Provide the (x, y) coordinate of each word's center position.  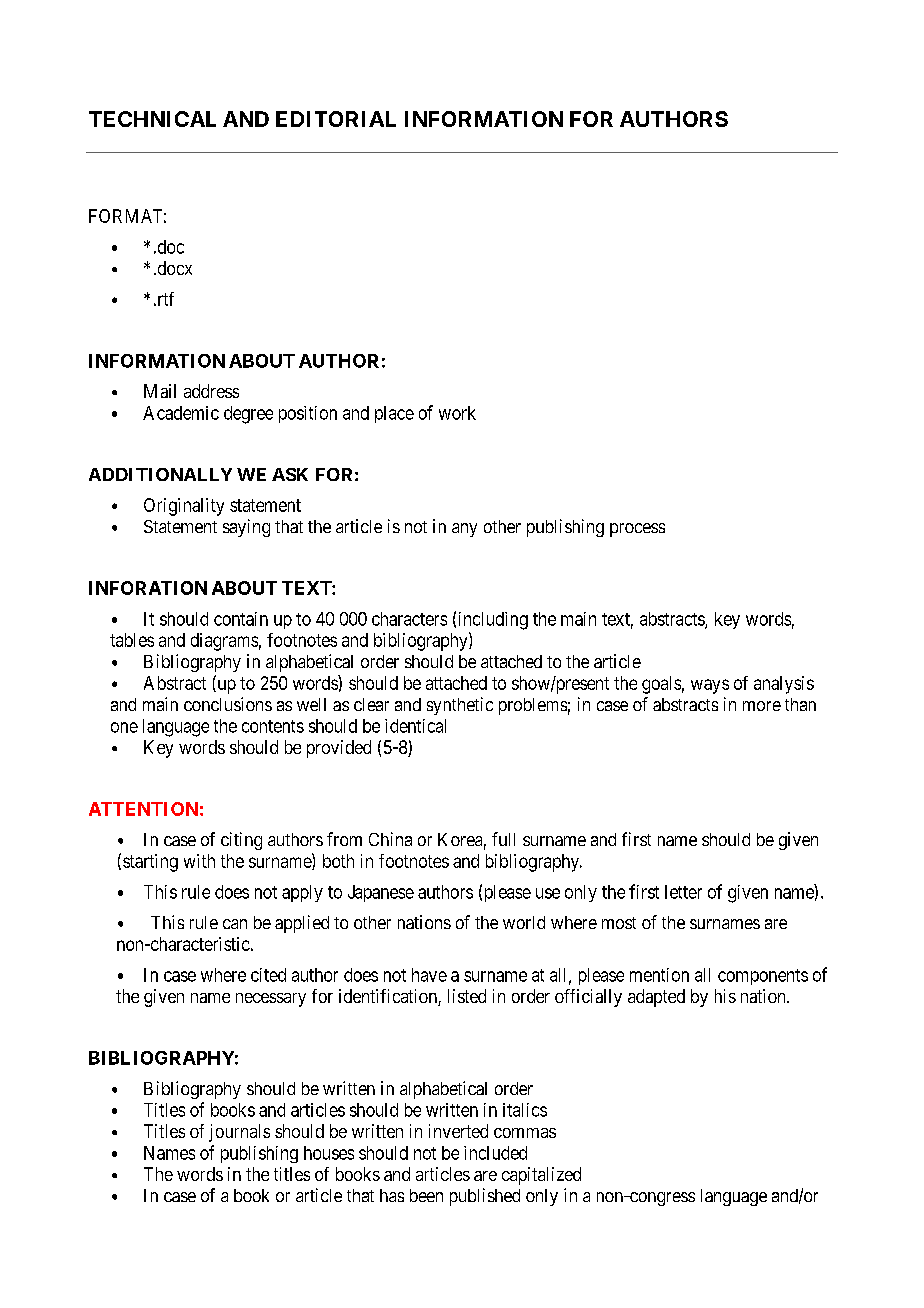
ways (710, 686)
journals (239, 1133)
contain (241, 619)
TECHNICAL (152, 119)
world (524, 922)
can (235, 924)
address (211, 391)
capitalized (541, 1176)
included (495, 1153)
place (394, 414)
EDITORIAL (336, 119)
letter (683, 892)
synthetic (460, 706)
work (457, 413)
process (637, 530)
